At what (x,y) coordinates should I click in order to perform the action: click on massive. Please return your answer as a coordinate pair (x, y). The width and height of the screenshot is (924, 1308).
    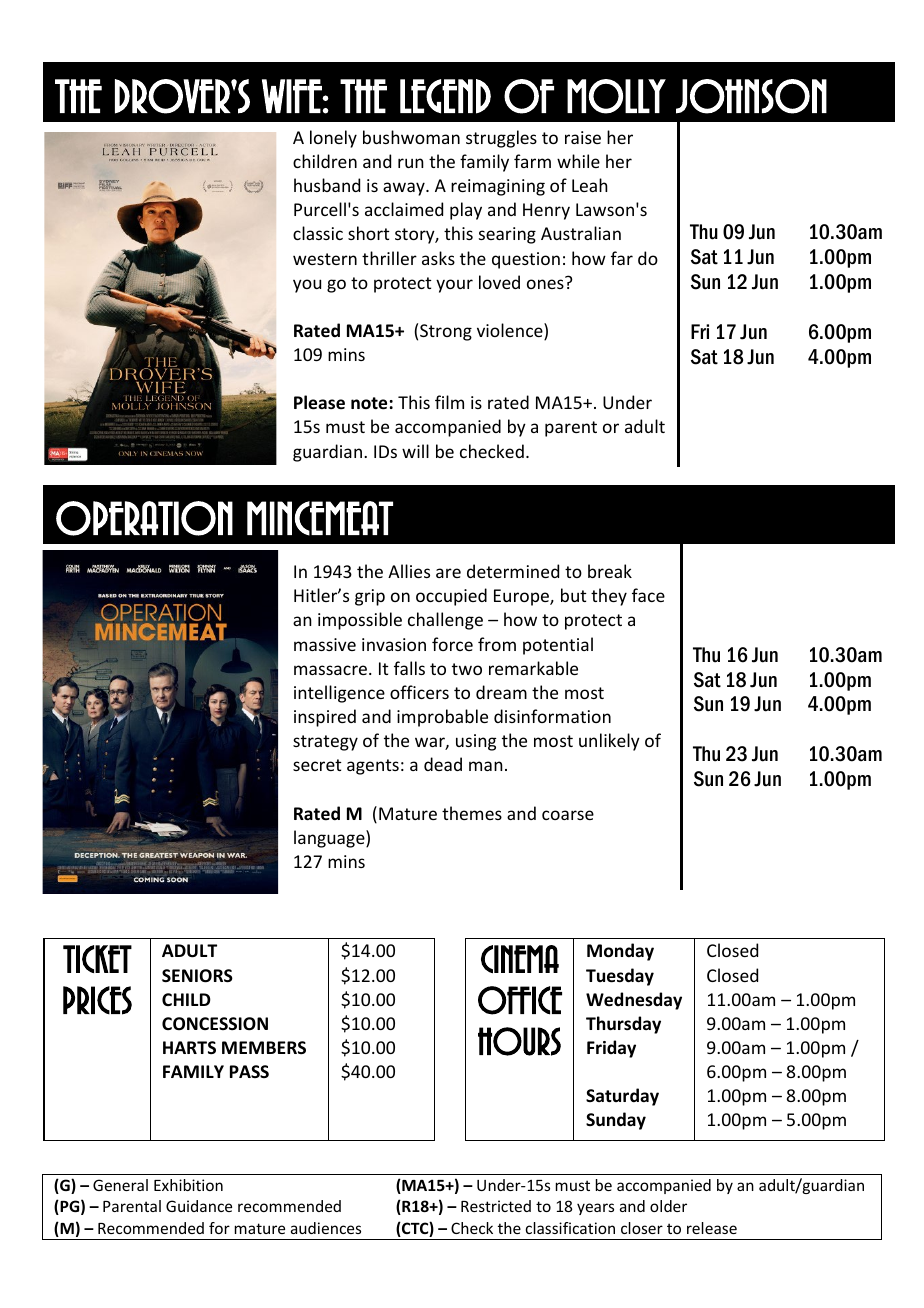
    Looking at the image, I should click on (325, 644).
